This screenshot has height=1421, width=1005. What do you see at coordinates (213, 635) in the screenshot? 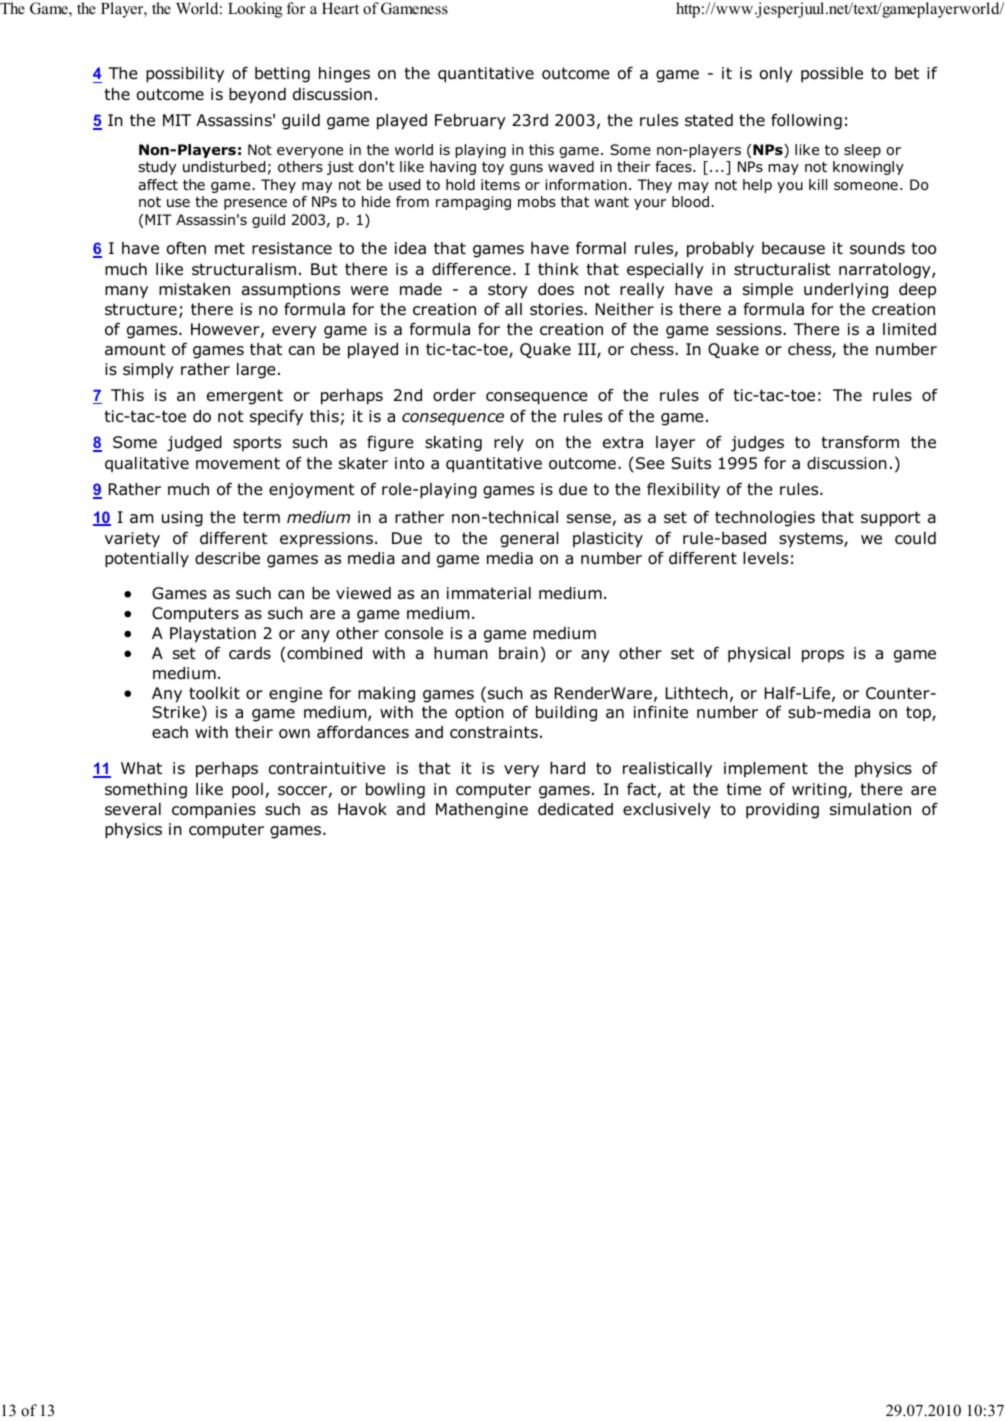
I see `Playstation` at bounding box center [213, 635].
